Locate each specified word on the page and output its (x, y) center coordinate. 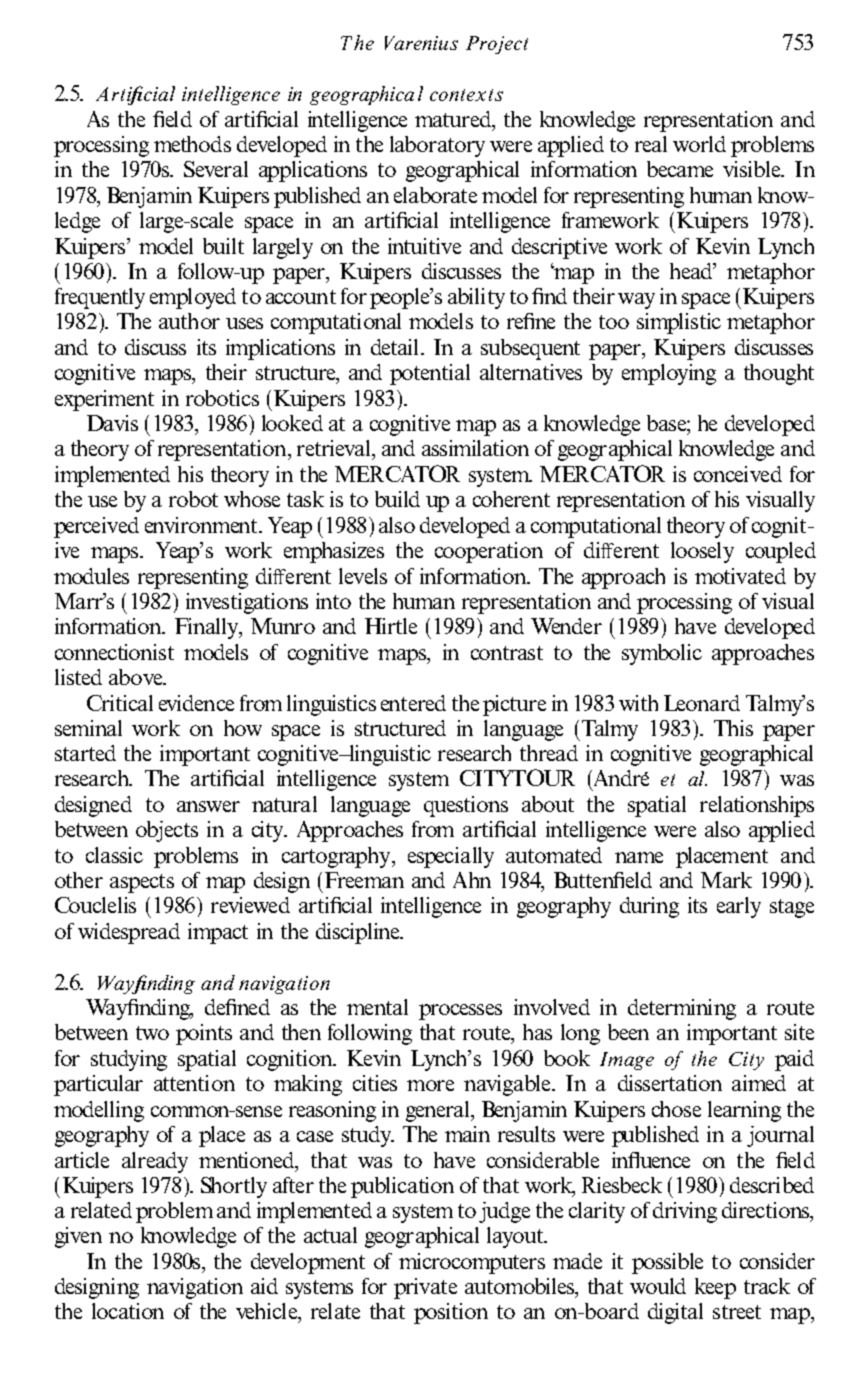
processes (460, 1012)
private (425, 1288)
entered (413, 703)
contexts (466, 95)
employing (669, 374)
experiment (104, 400)
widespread (129, 933)
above (137, 677)
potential (430, 374)
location (128, 1311)
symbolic (662, 654)
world (699, 144)
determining (682, 1009)
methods (192, 144)
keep (715, 1288)
